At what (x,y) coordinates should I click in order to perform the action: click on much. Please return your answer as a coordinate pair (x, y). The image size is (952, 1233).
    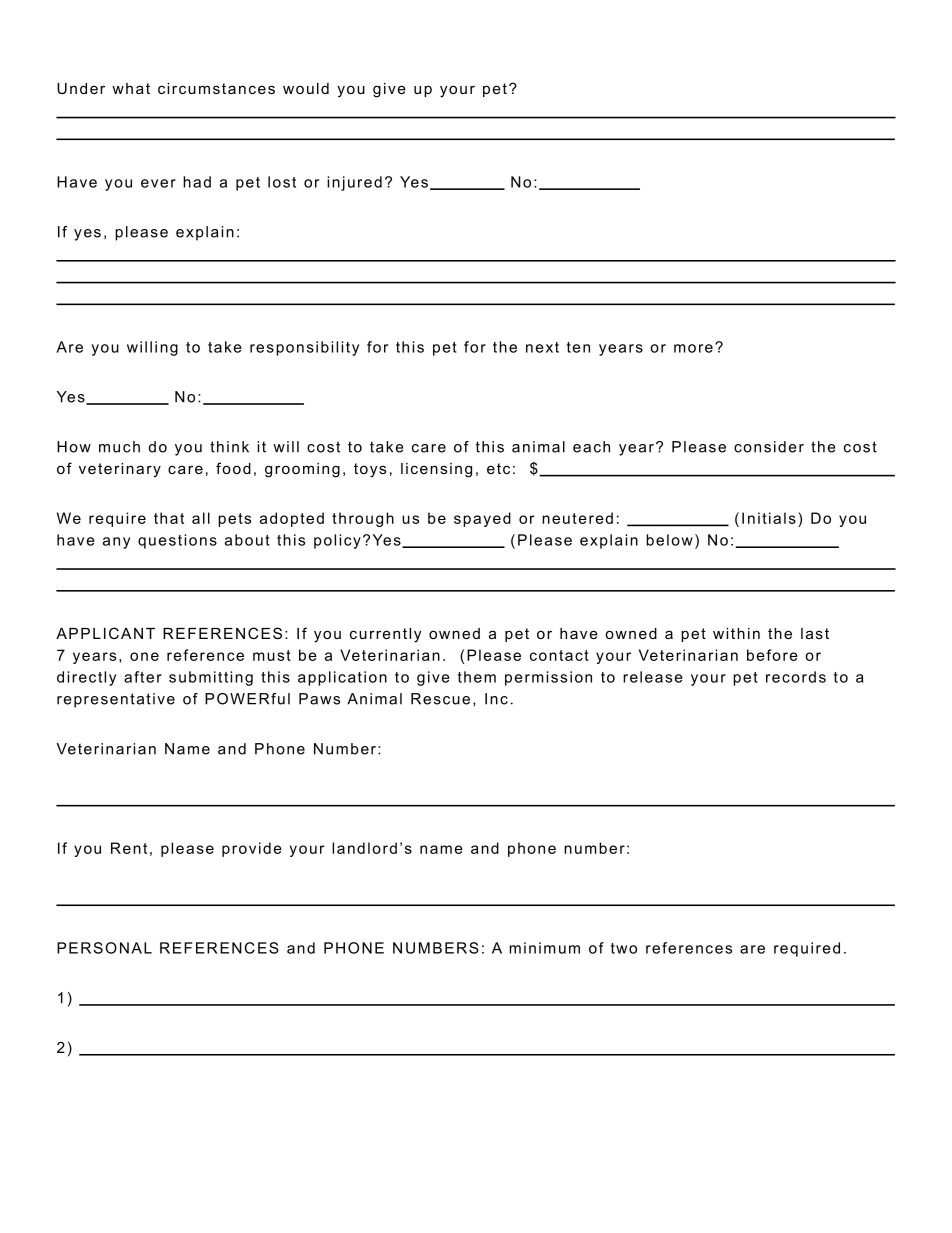
    Looking at the image, I should click on (119, 447).
